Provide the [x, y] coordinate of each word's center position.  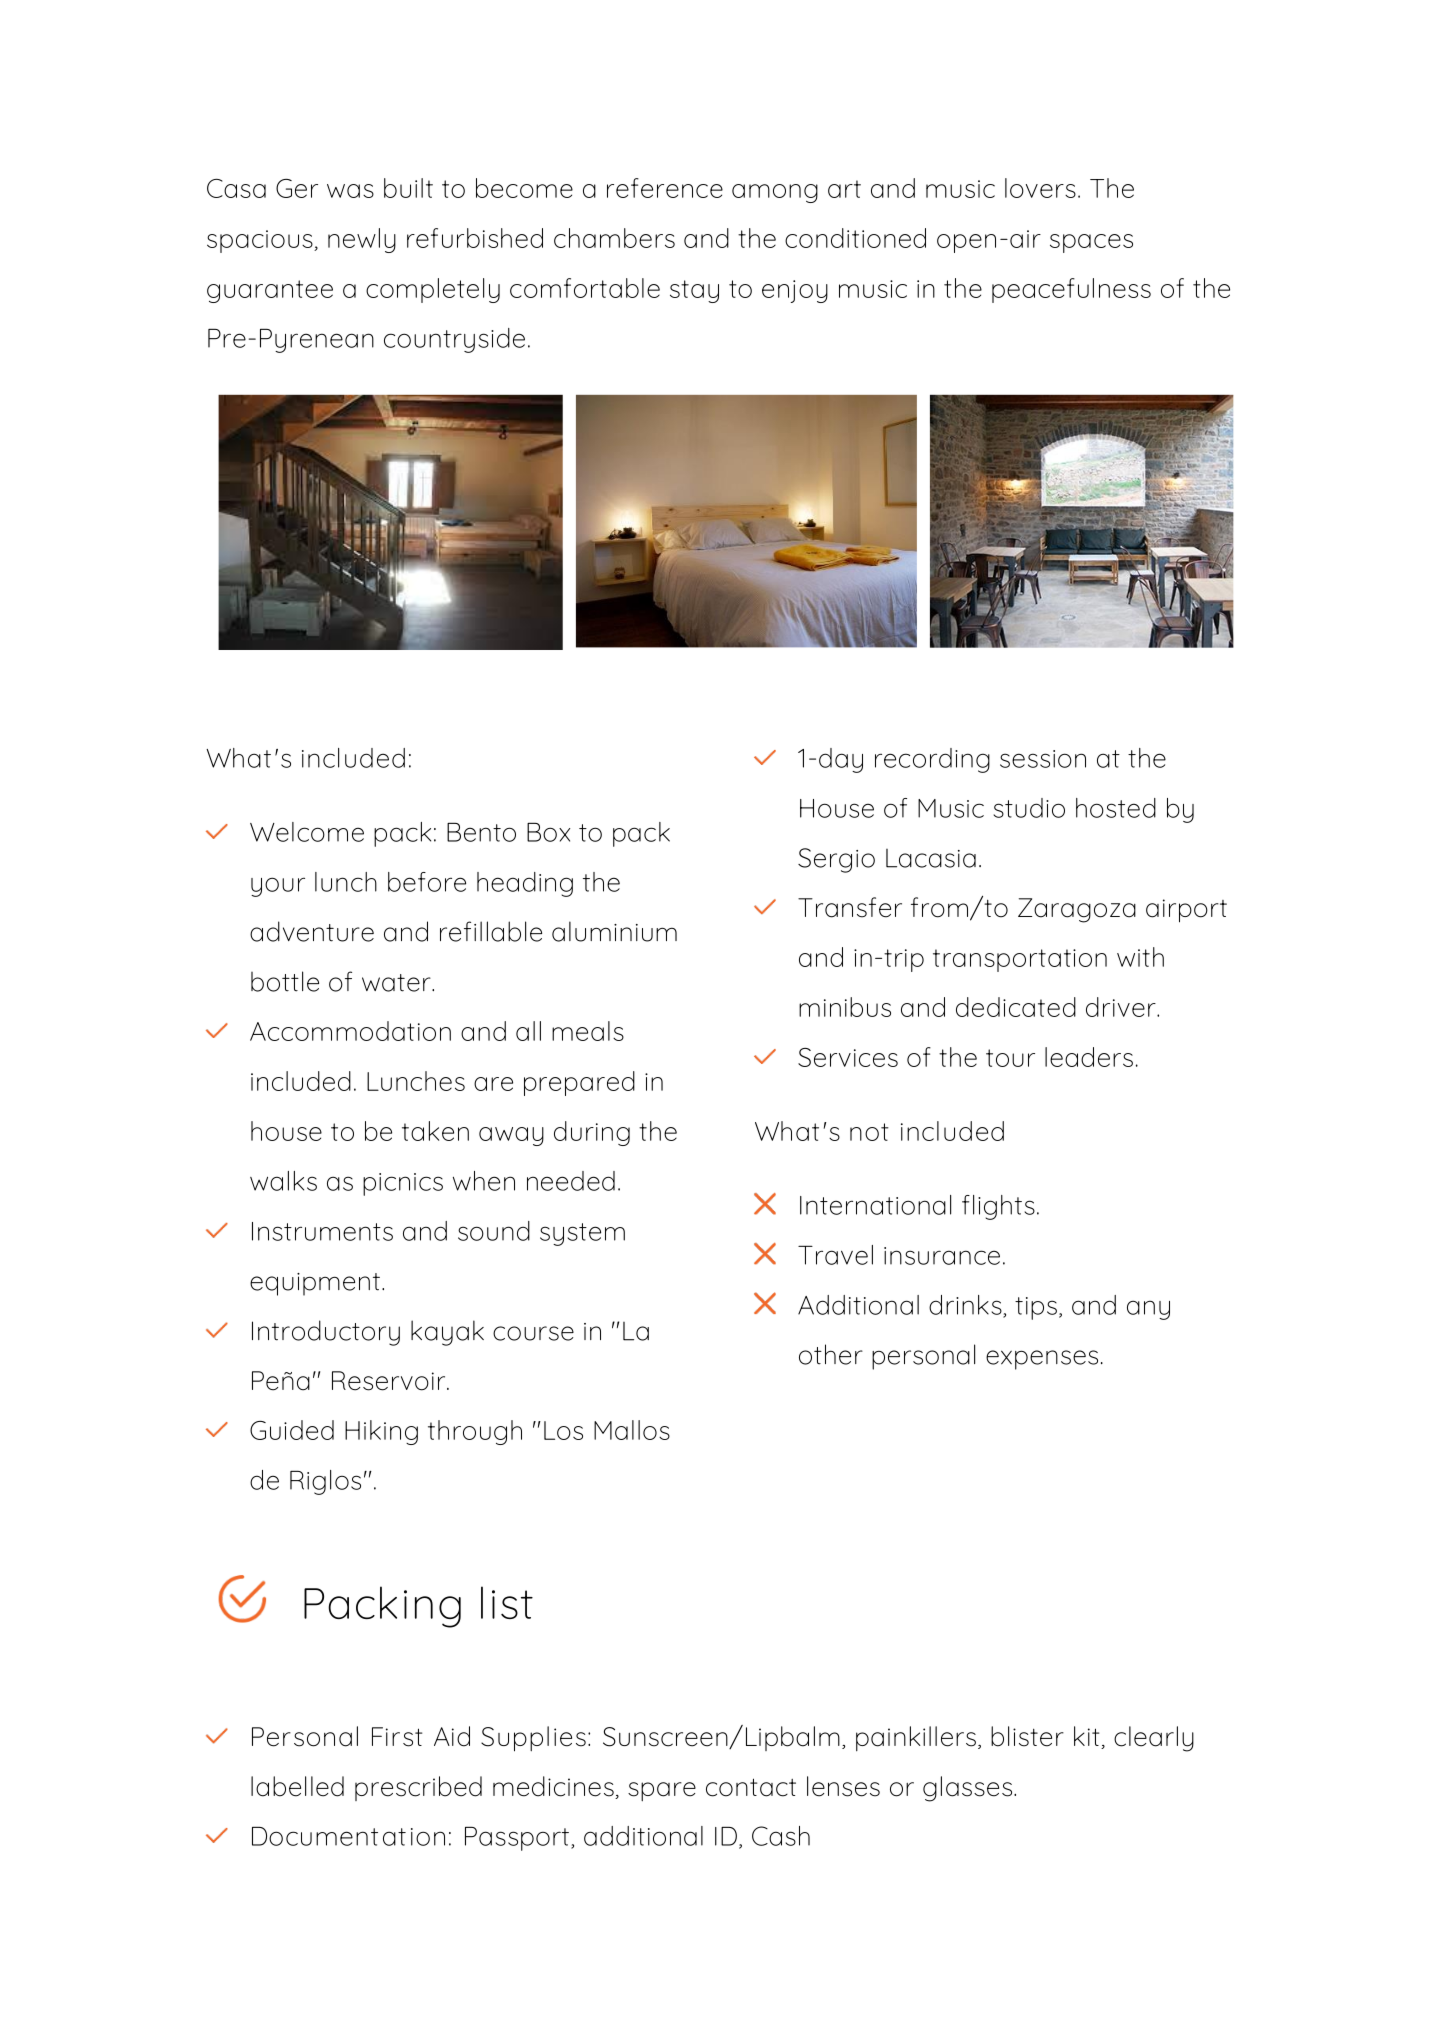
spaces [1091, 243]
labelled [297, 1786]
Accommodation [350, 1031]
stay [694, 291]
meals [588, 1031]
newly [362, 240]
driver [1122, 1007]
